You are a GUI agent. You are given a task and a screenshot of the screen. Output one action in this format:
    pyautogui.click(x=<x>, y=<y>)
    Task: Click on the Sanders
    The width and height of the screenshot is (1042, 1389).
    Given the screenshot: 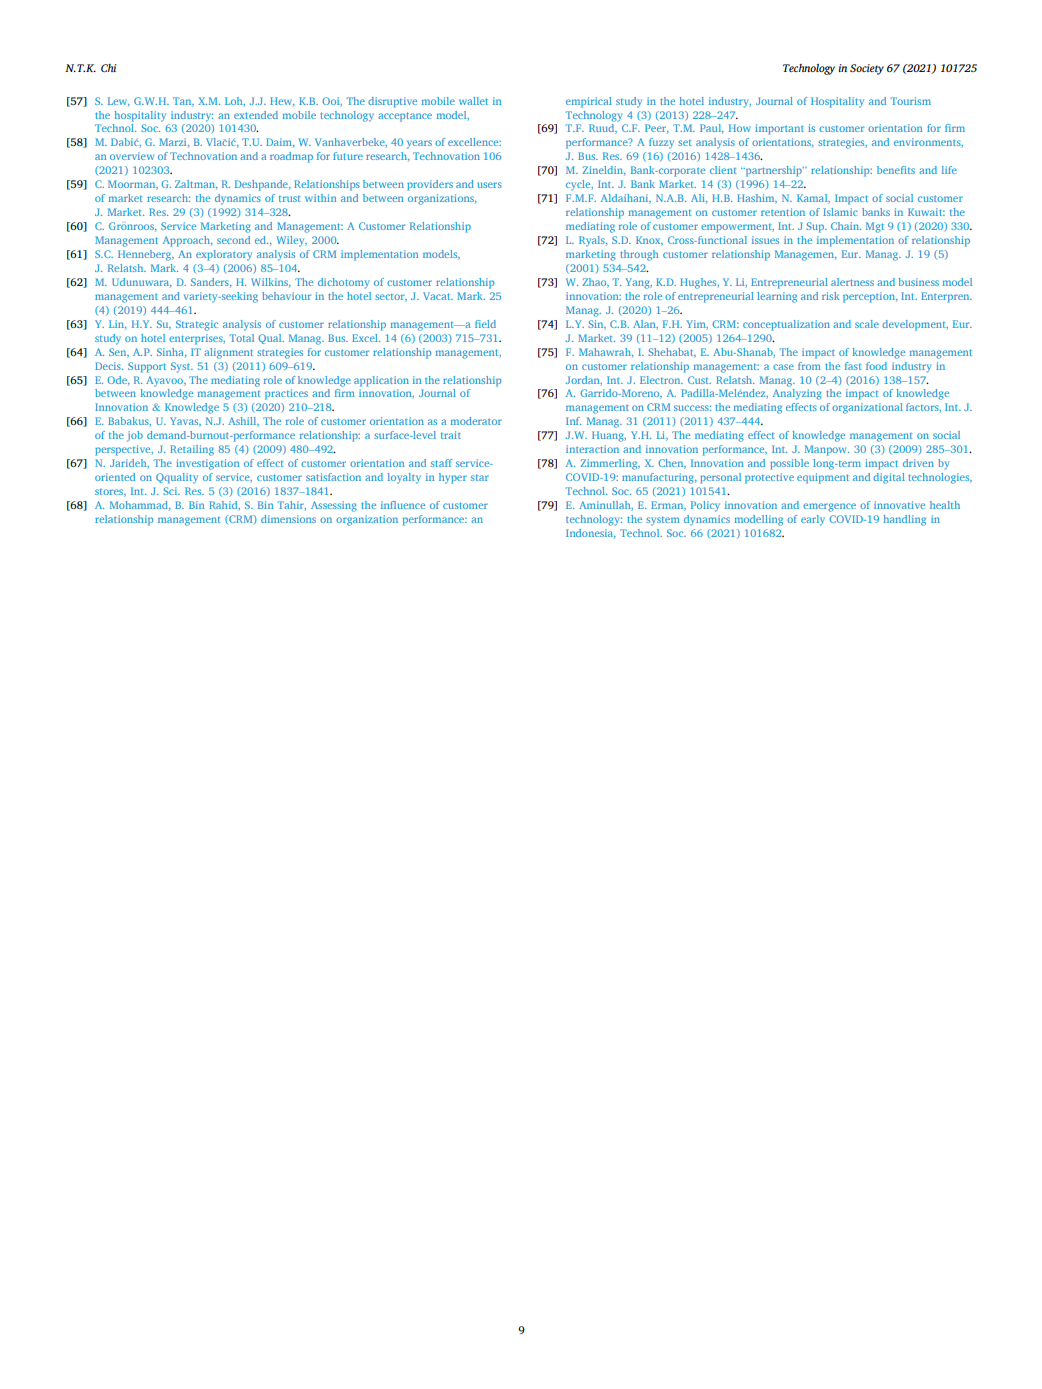 What is the action you would take?
    pyautogui.click(x=211, y=283)
